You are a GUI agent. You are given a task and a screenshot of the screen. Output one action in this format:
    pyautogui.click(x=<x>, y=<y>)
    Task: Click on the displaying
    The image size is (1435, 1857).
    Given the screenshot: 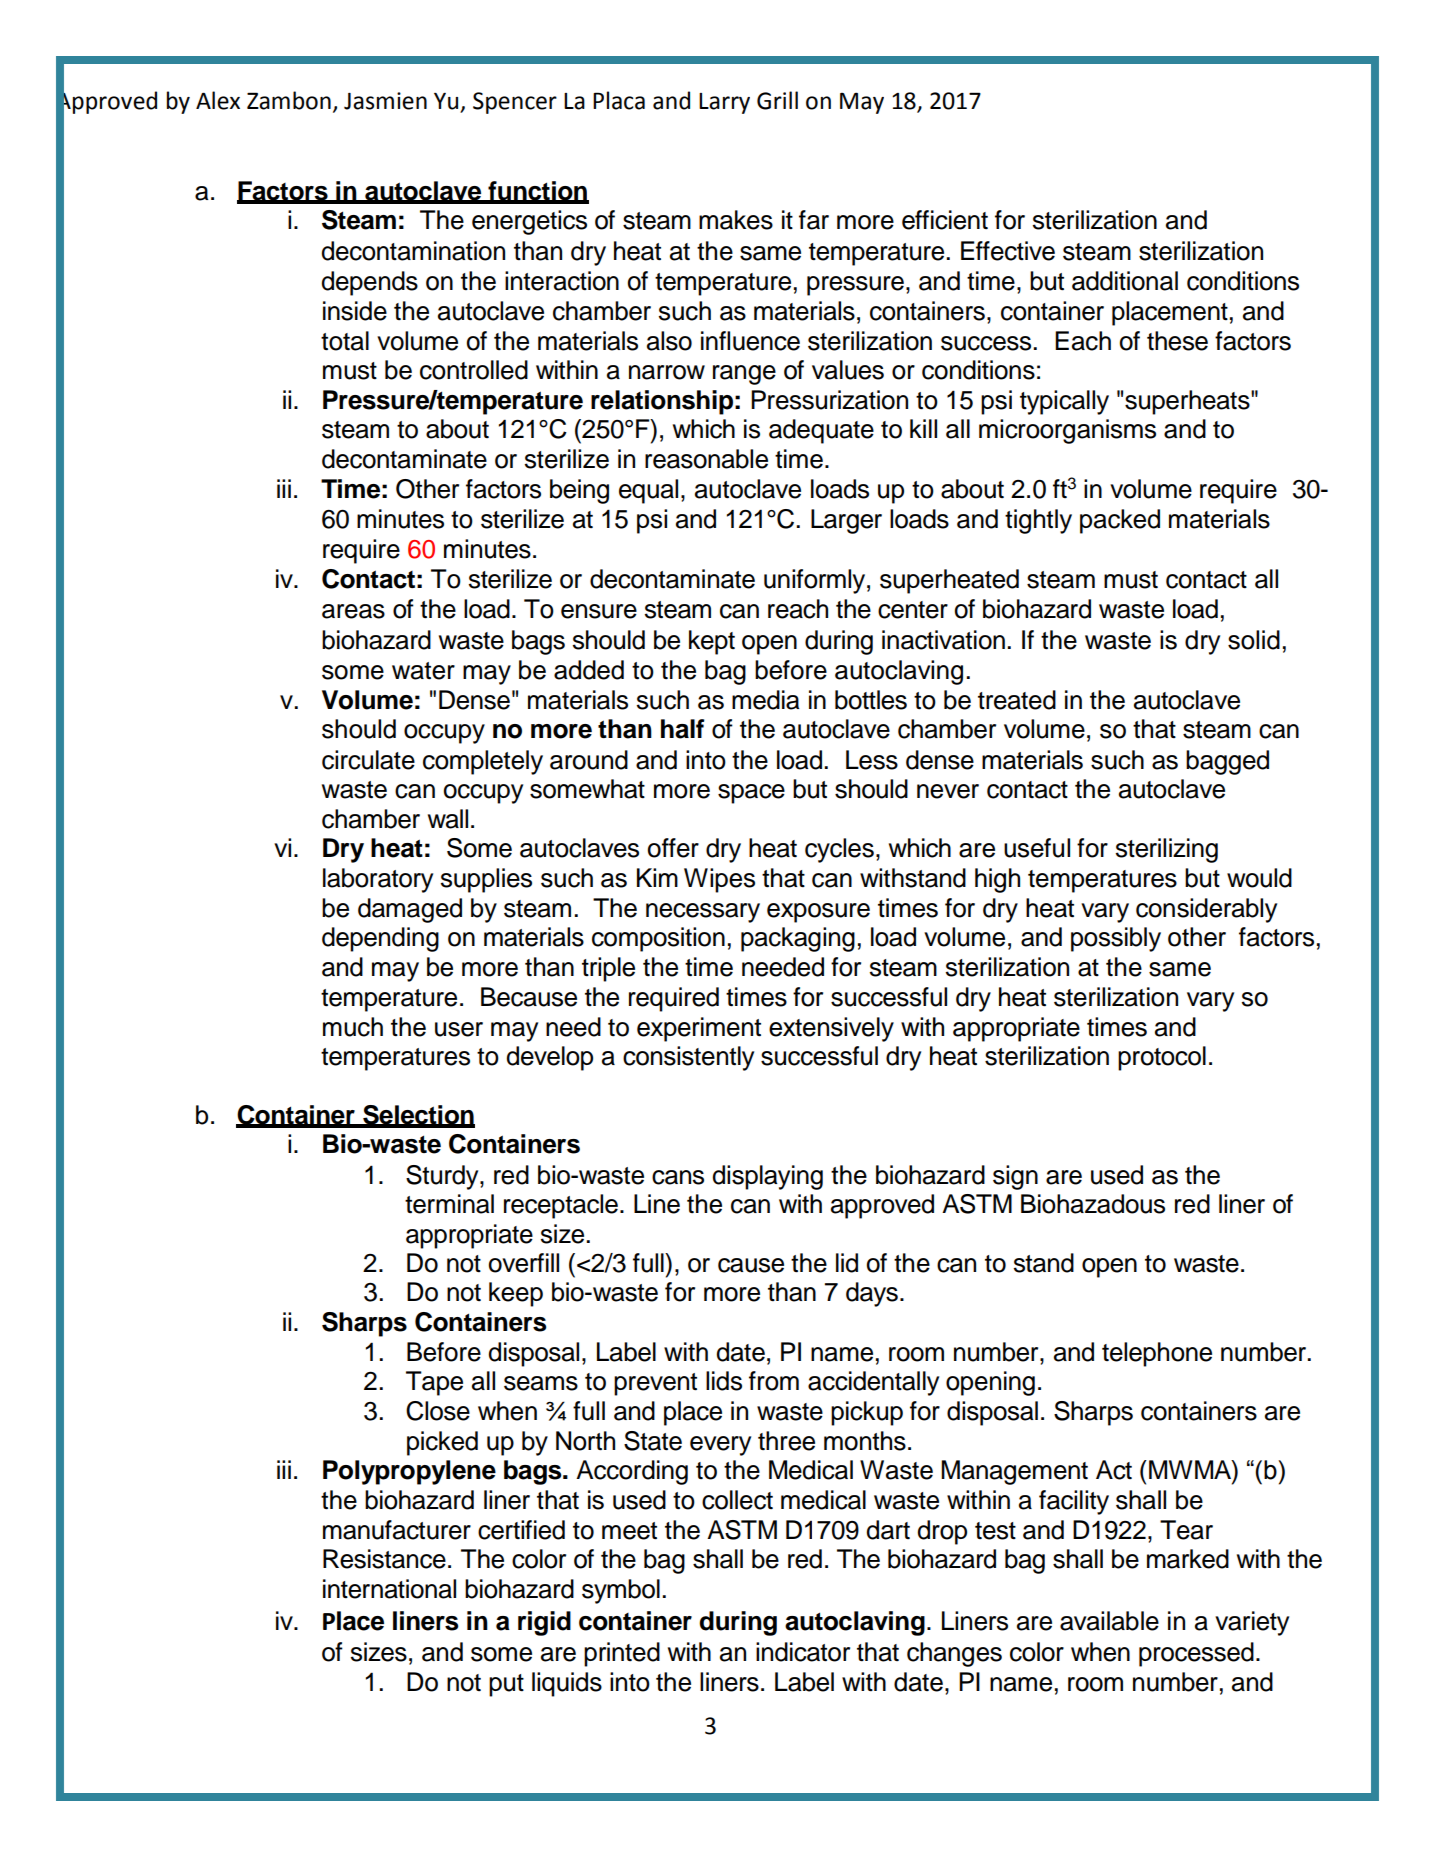 What is the action you would take?
    pyautogui.click(x=767, y=1177)
